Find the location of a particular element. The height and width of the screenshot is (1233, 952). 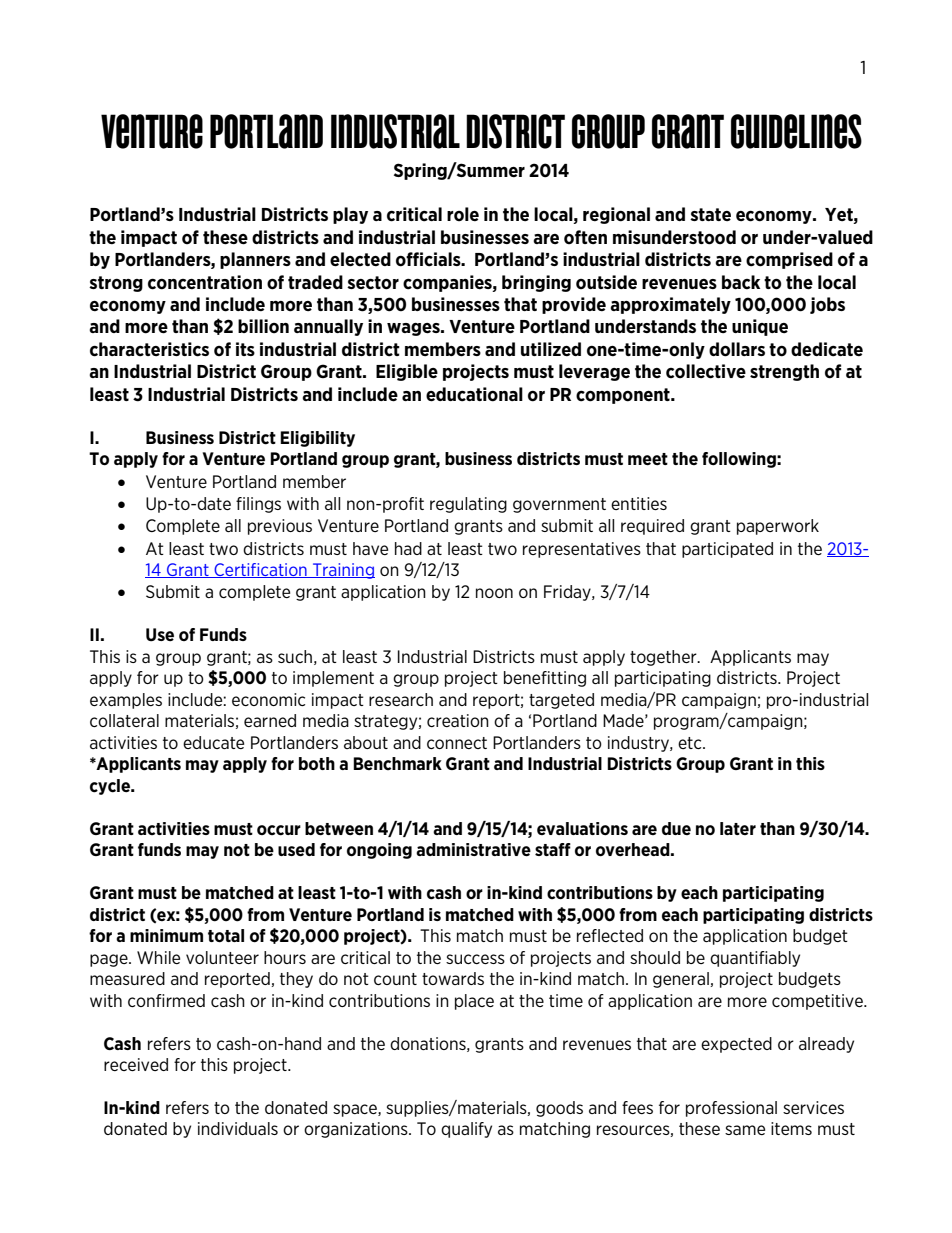

planners is located at coordinates (255, 260).
